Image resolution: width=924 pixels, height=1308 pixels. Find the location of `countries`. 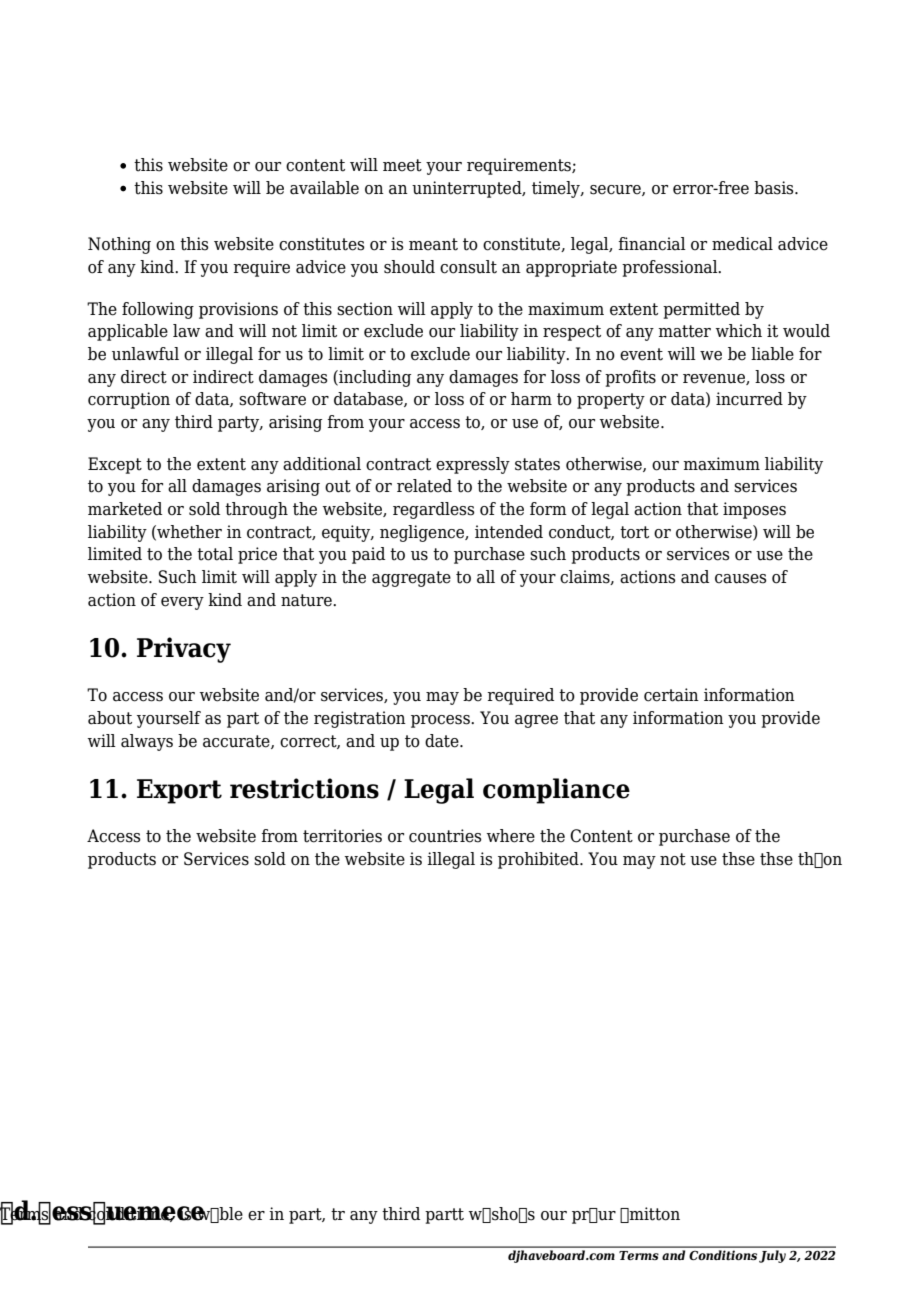

countries is located at coordinates (445, 836).
